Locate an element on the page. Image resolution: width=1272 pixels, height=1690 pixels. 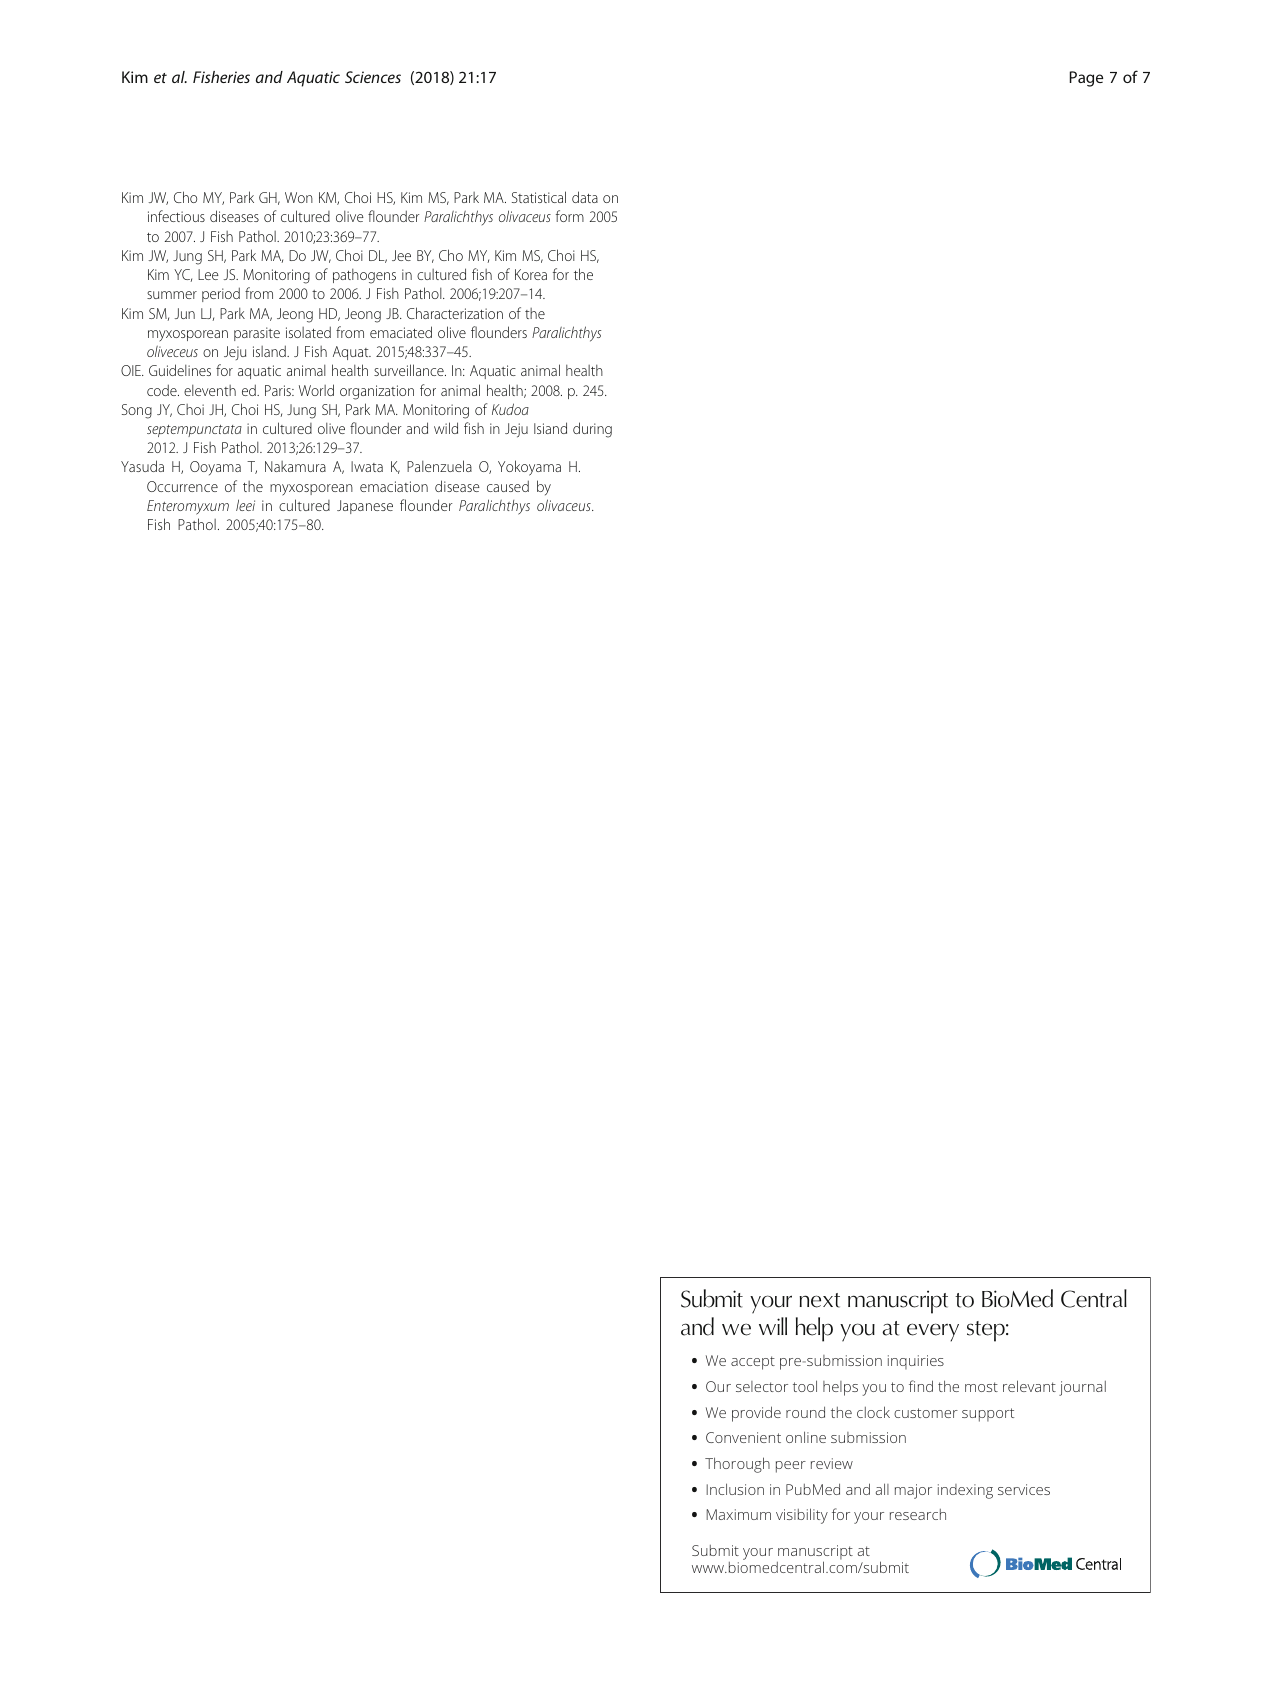
Page is located at coordinates (1086, 79).
